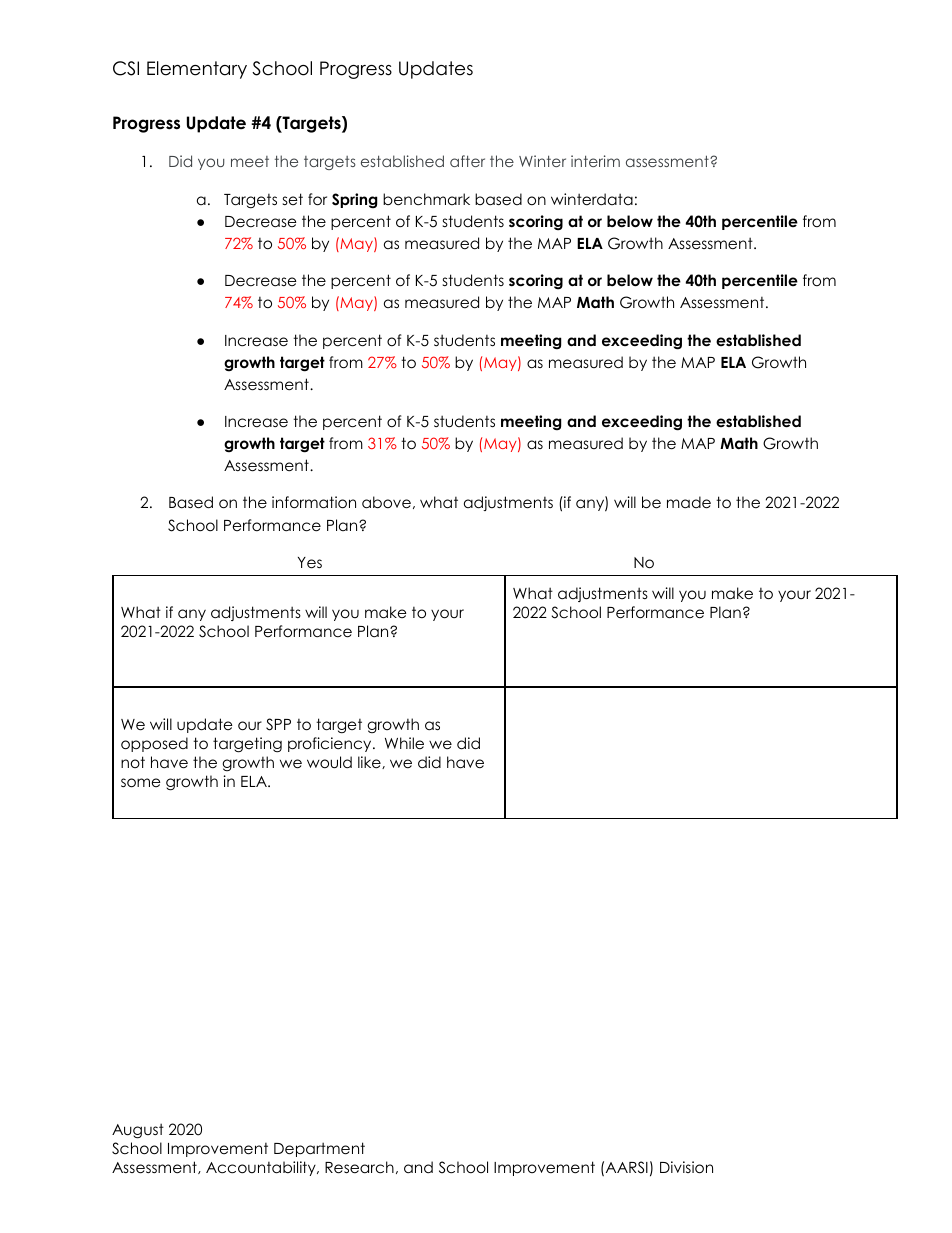  Describe the element at coordinates (686, 1167) in the screenshot. I see `Division` at that location.
